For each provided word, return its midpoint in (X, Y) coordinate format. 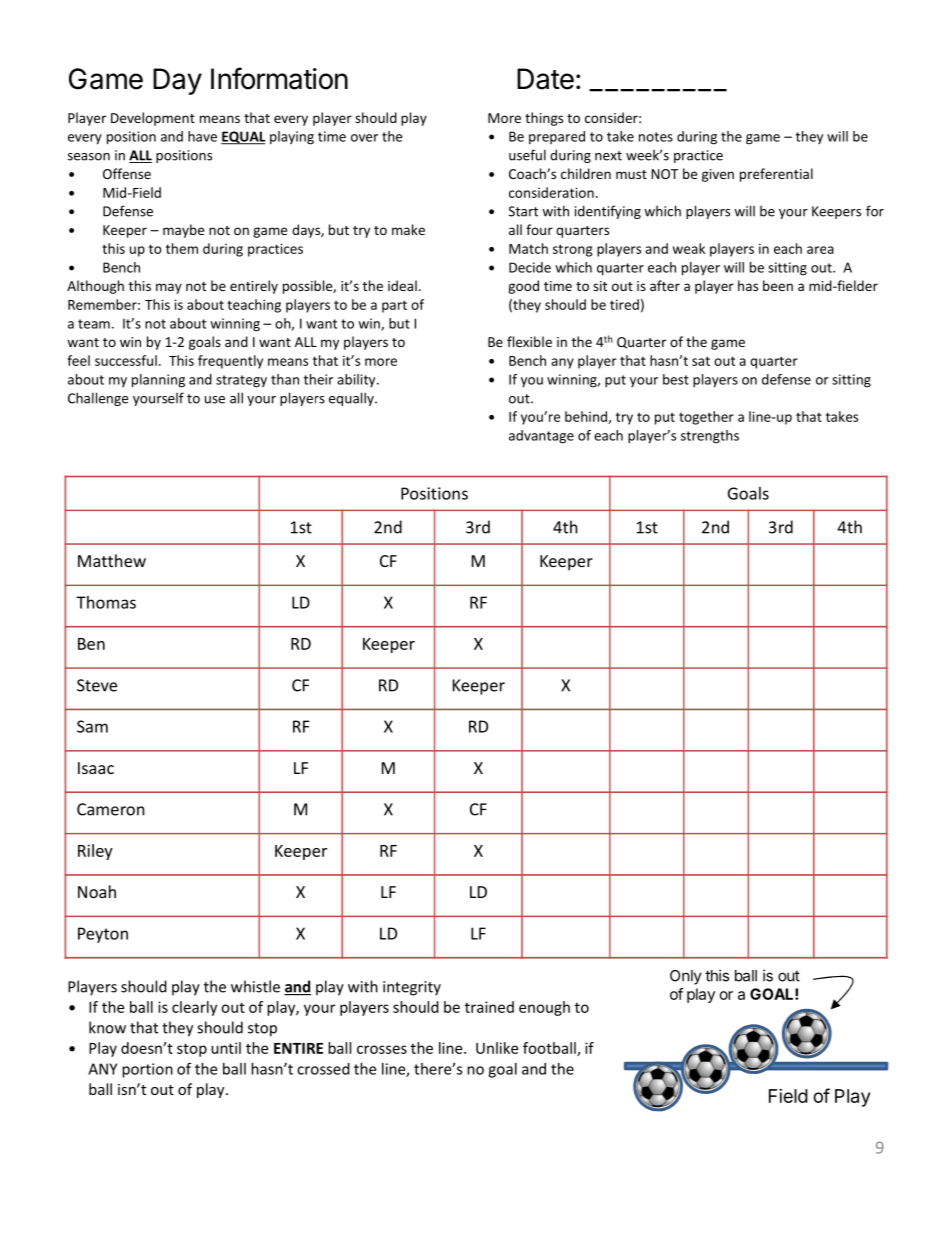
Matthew (112, 560)
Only (686, 977)
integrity (412, 988)
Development (153, 119)
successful (126, 360)
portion (147, 1070)
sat (701, 361)
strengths (710, 437)
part (394, 306)
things (544, 119)
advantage (541, 437)
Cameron (111, 809)
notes (656, 137)
